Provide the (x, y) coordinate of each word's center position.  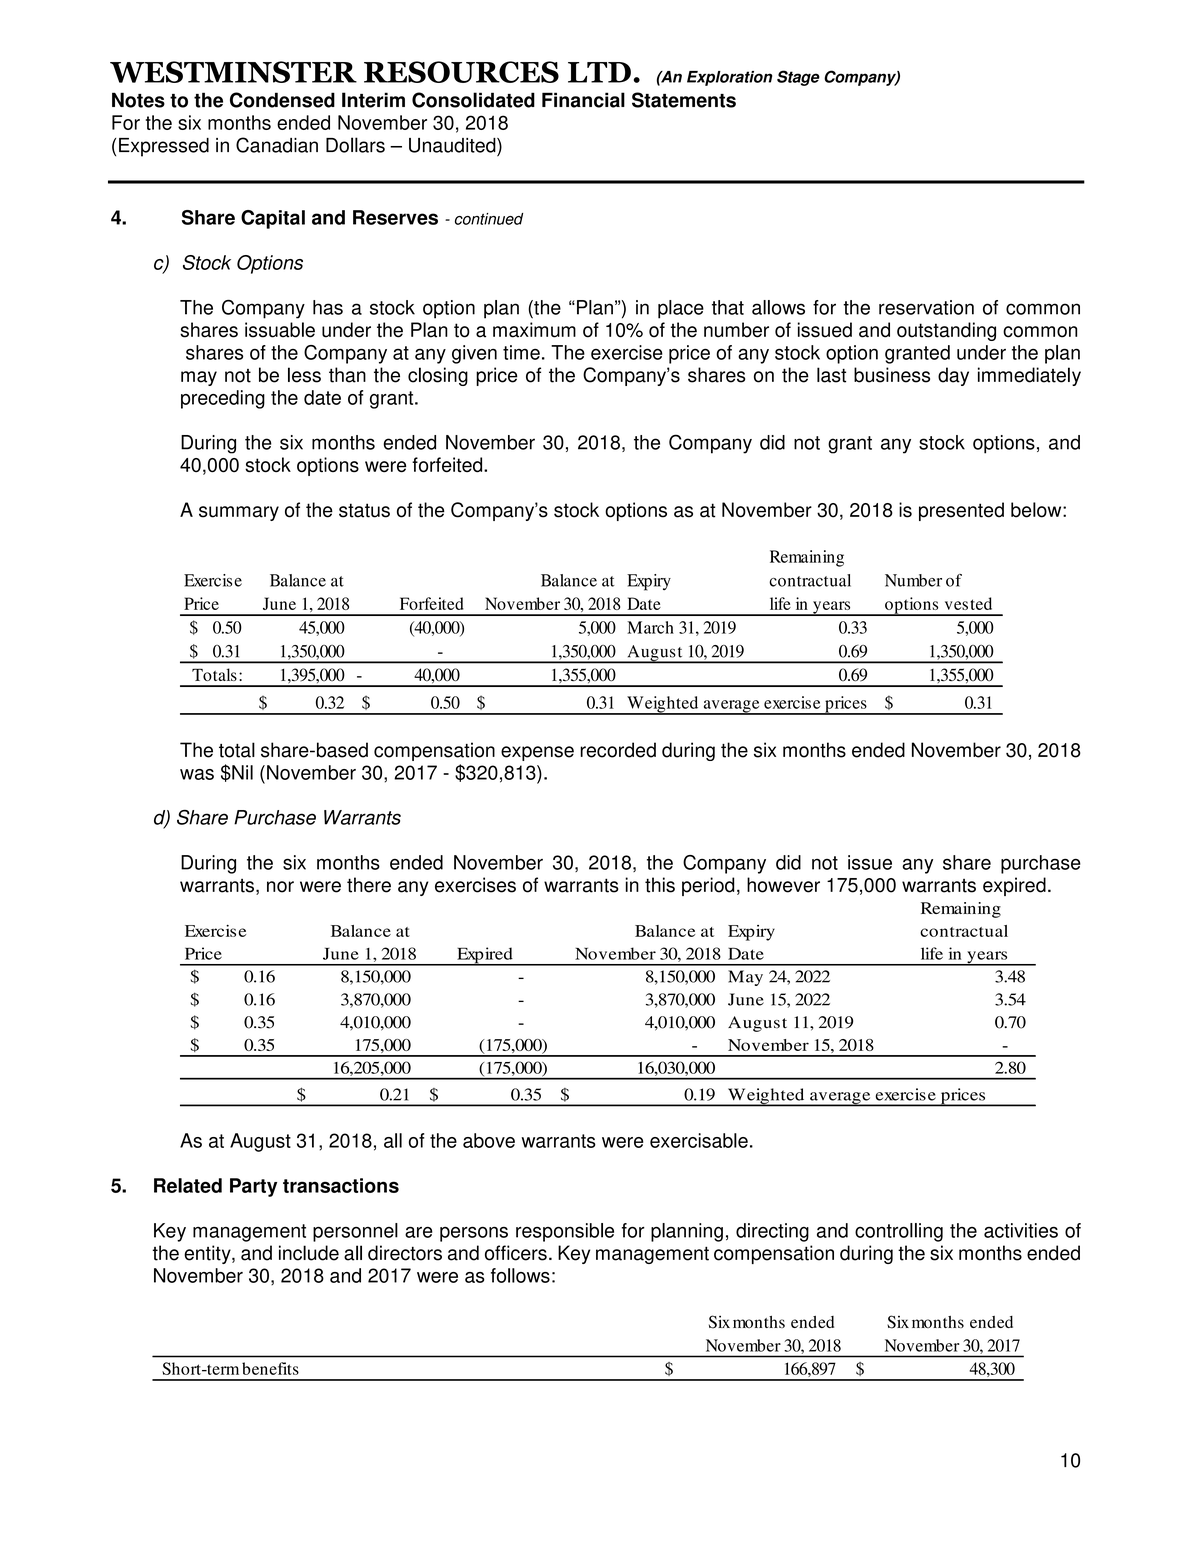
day (953, 376)
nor (280, 887)
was (197, 774)
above (489, 1140)
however (783, 885)
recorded (618, 750)
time (521, 352)
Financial (583, 100)
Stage (798, 78)
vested (968, 603)
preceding (223, 399)
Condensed (282, 100)
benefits (270, 1368)
